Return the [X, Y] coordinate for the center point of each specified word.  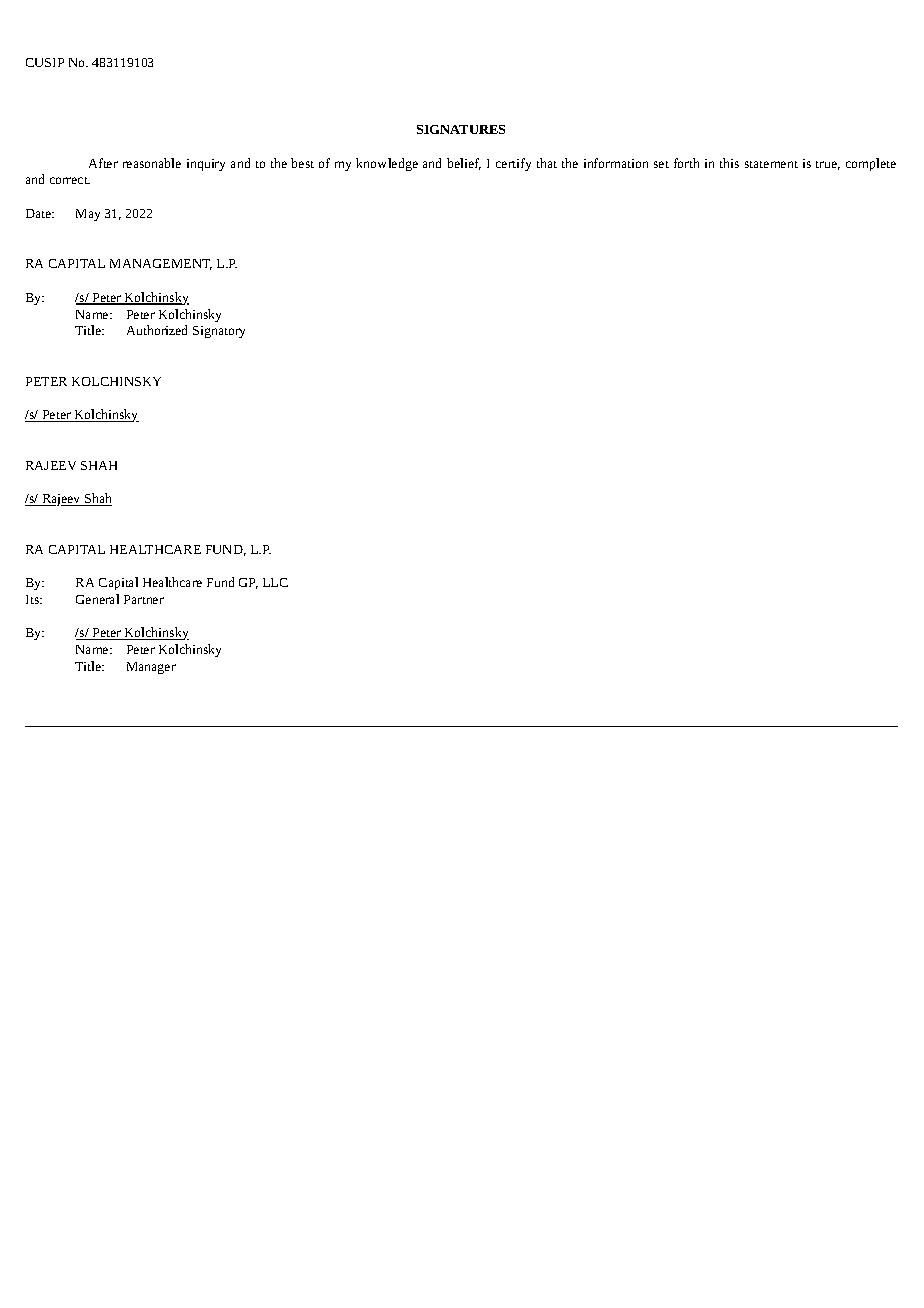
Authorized [157, 330]
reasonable [152, 163]
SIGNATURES [461, 129]
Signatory [219, 332]
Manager [151, 668]
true [828, 165]
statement [771, 164]
